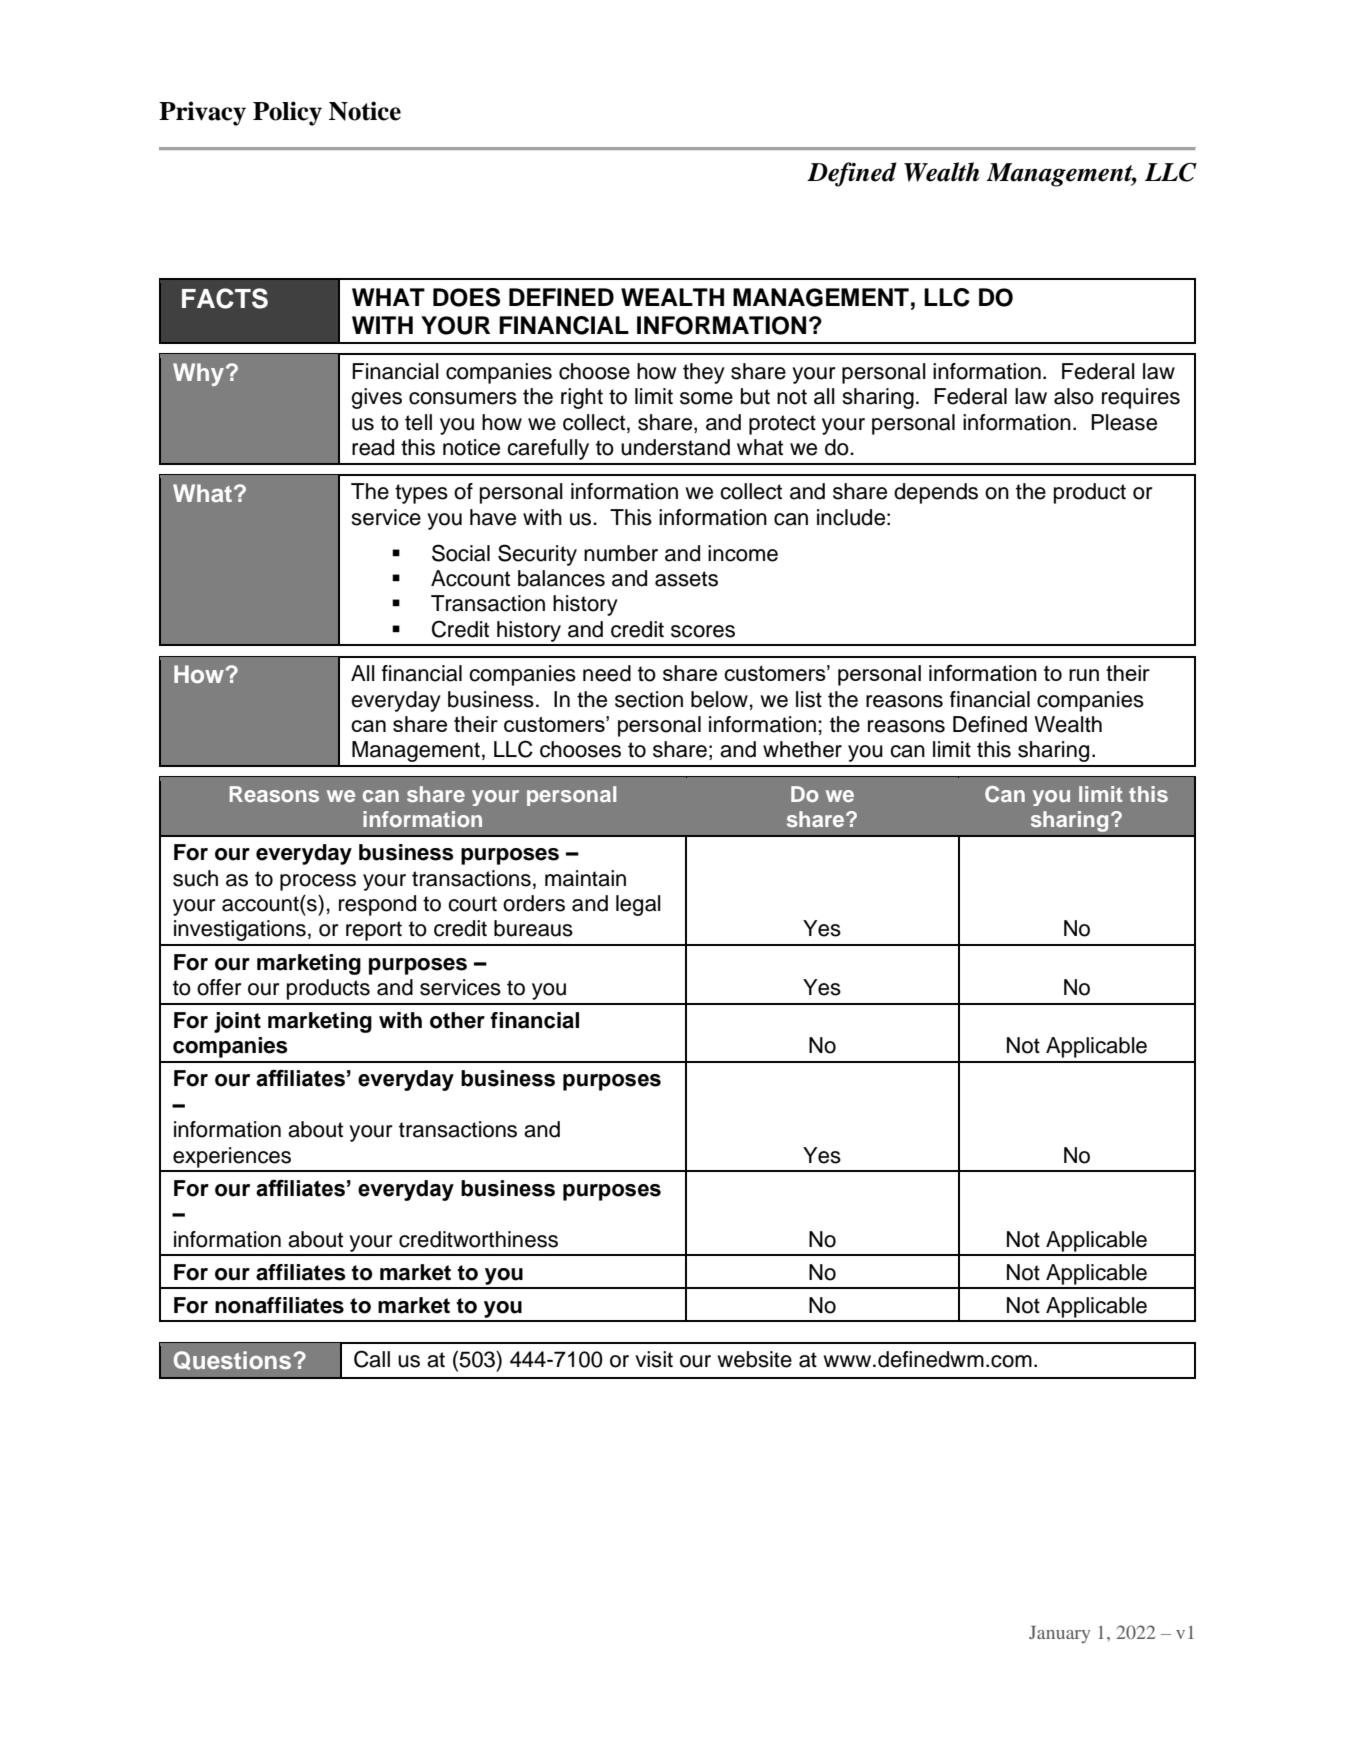  Describe the element at coordinates (234, 1360) in the screenshot. I see `Questions` at that location.
